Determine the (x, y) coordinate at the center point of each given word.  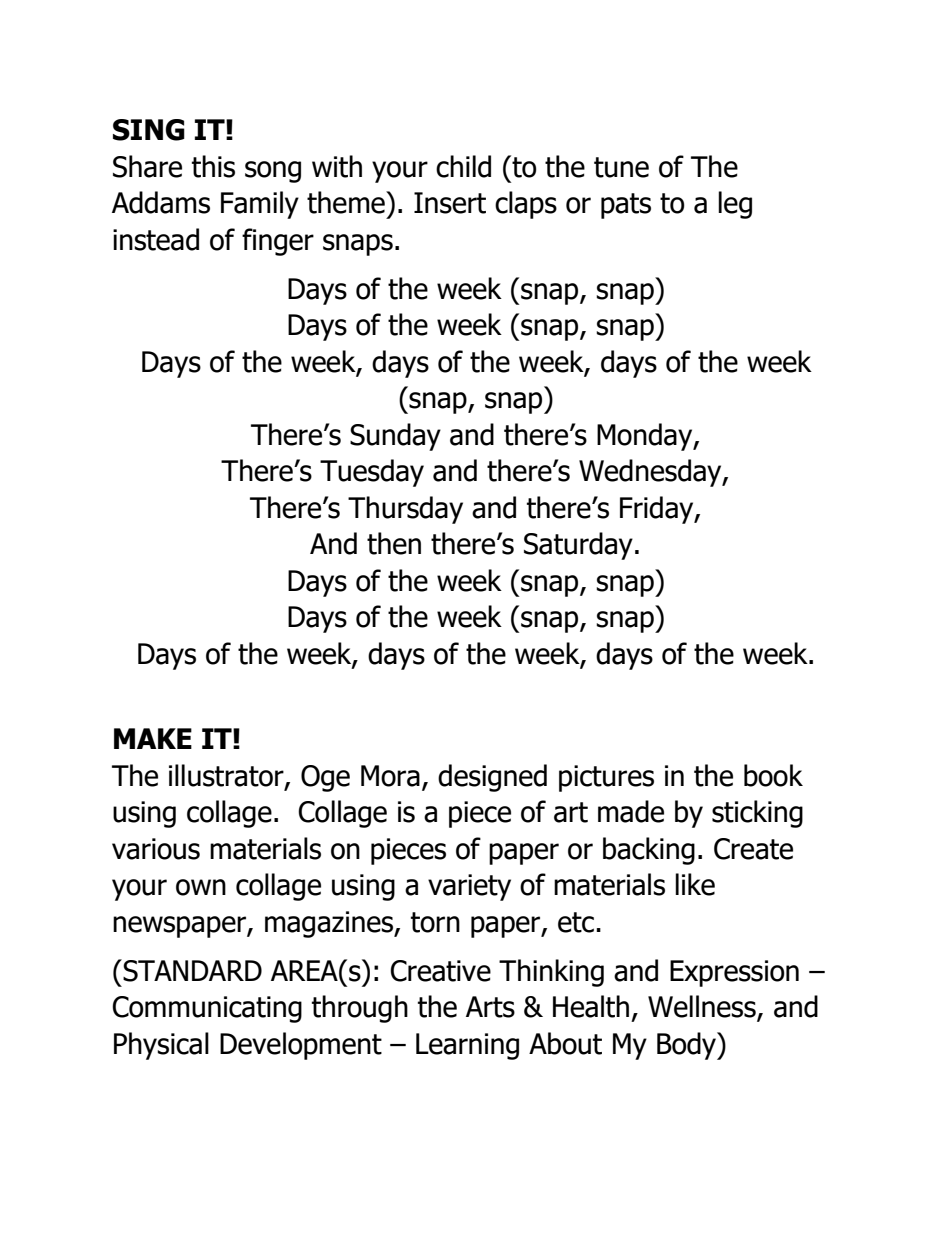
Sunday (395, 437)
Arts (490, 1007)
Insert (450, 203)
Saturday (578, 546)
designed (492, 778)
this (213, 166)
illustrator (227, 776)
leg (735, 205)
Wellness (703, 1007)
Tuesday (372, 473)
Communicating (207, 1009)
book (773, 775)
